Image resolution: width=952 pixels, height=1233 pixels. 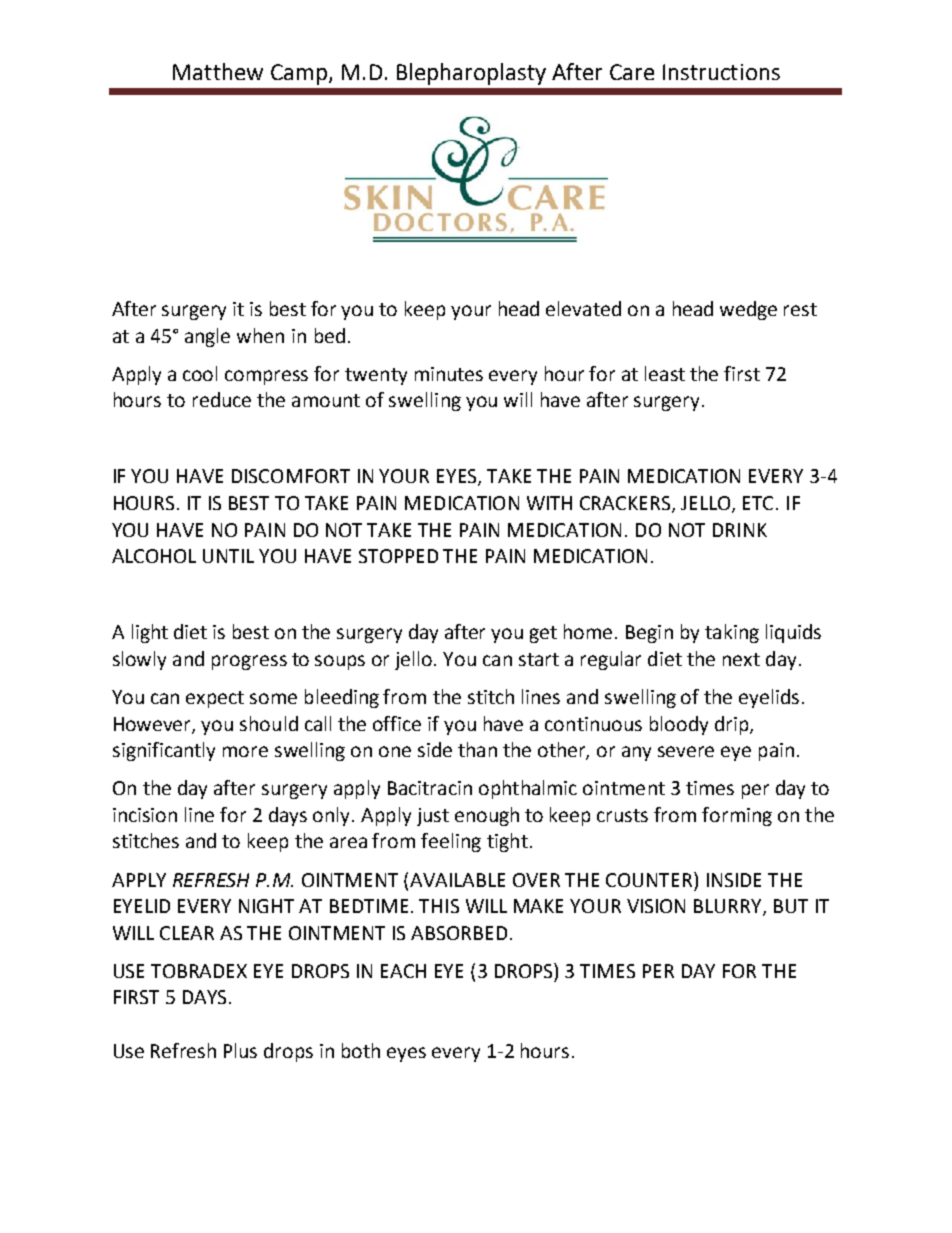 What do you see at coordinates (656, 906) in the screenshot?
I see `VISION` at bounding box center [656, 906].
